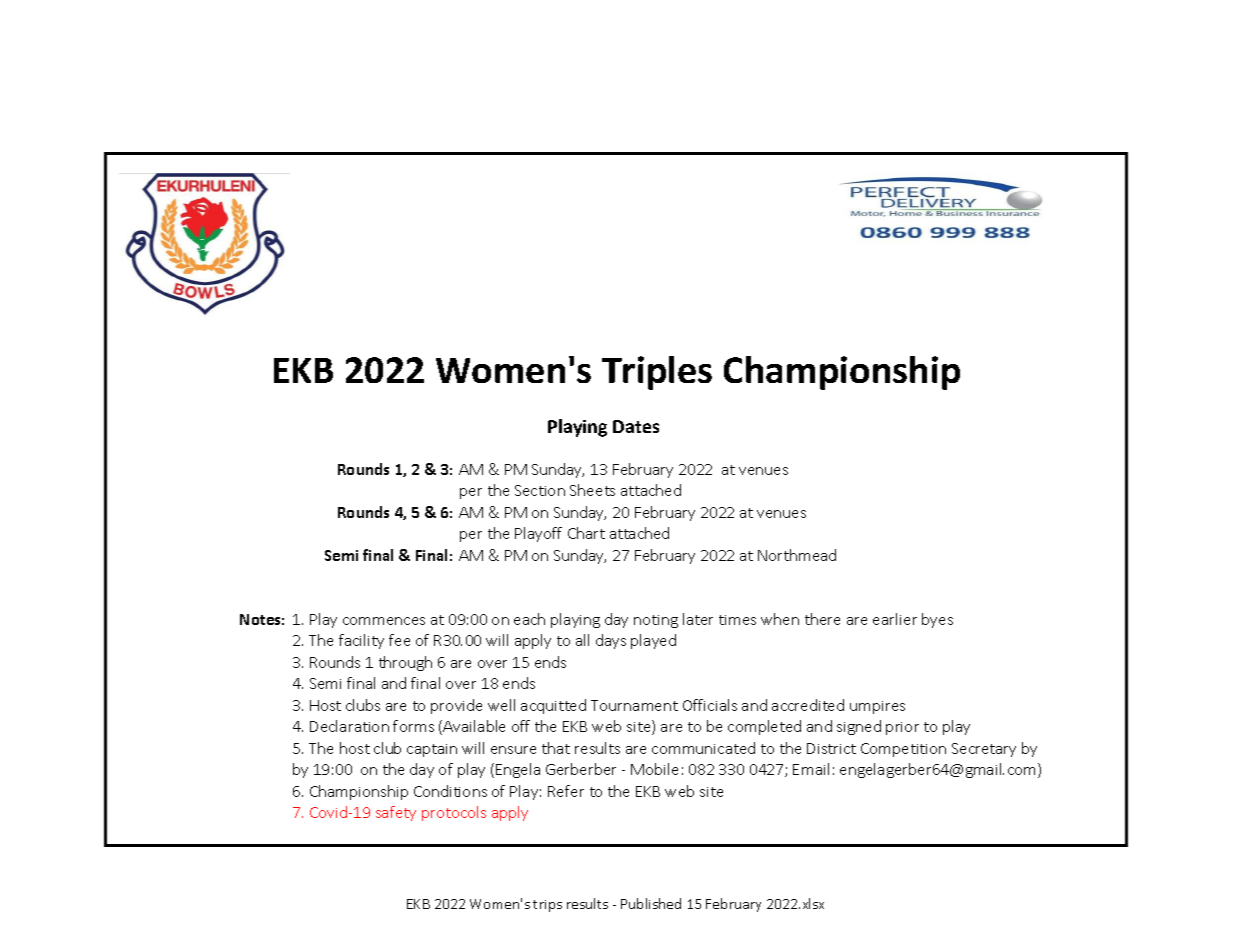 The width and height of the page is (1233, 952). What do you see at coordinates (895, 619) in the page?
I see `earlier` at bounding box center [895, 619].
